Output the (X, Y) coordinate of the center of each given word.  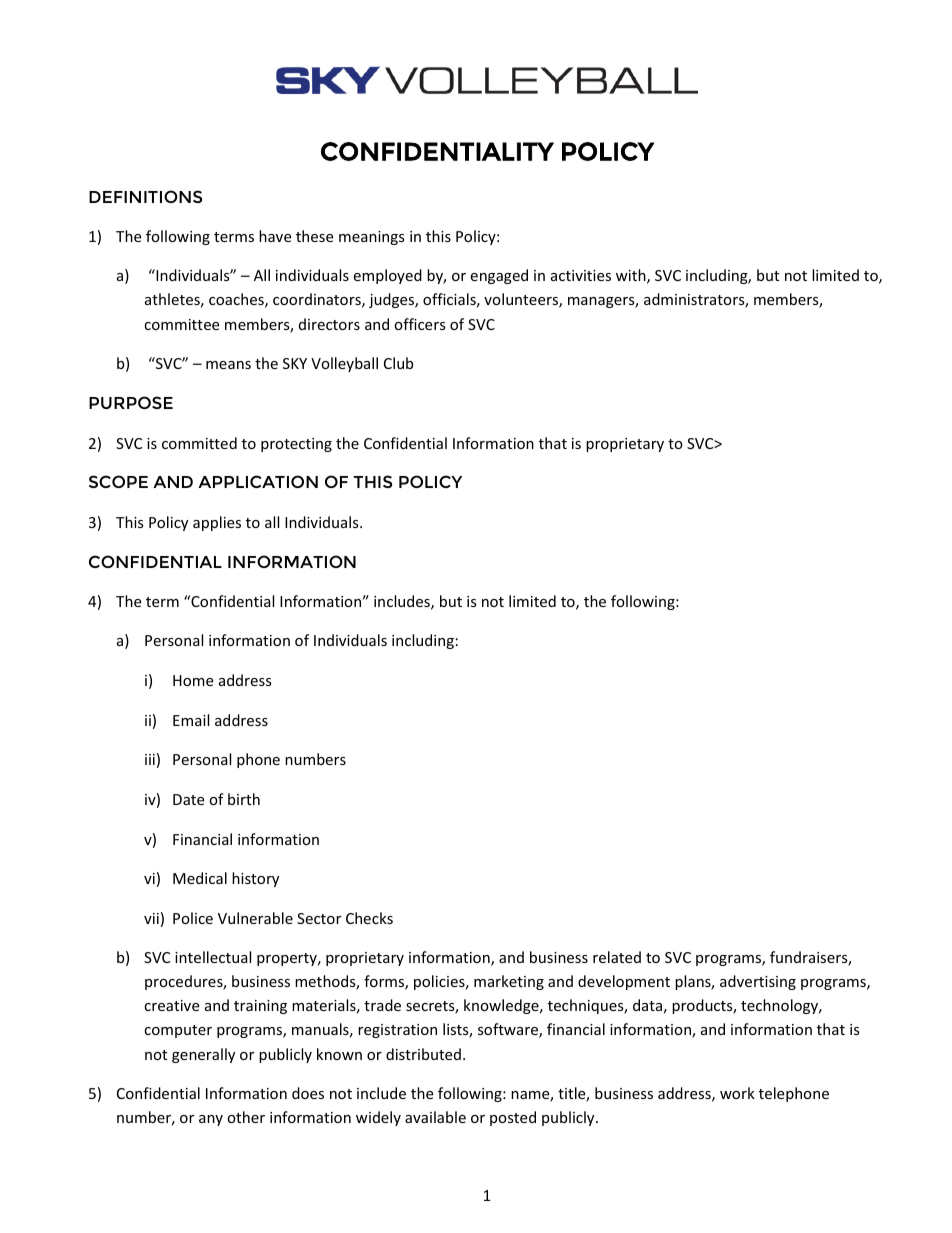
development (624, 982)
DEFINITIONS (145, 196)
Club (398, 363)
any (211, 1120)
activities (581, 275)
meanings (372, 238)
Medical (200, 878)
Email (191, 720)
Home (193, 680)
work (737, 1093)
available (435, 1117)
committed (199, 443)
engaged (499, 276)
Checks (369, 918)
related (617, 957)
